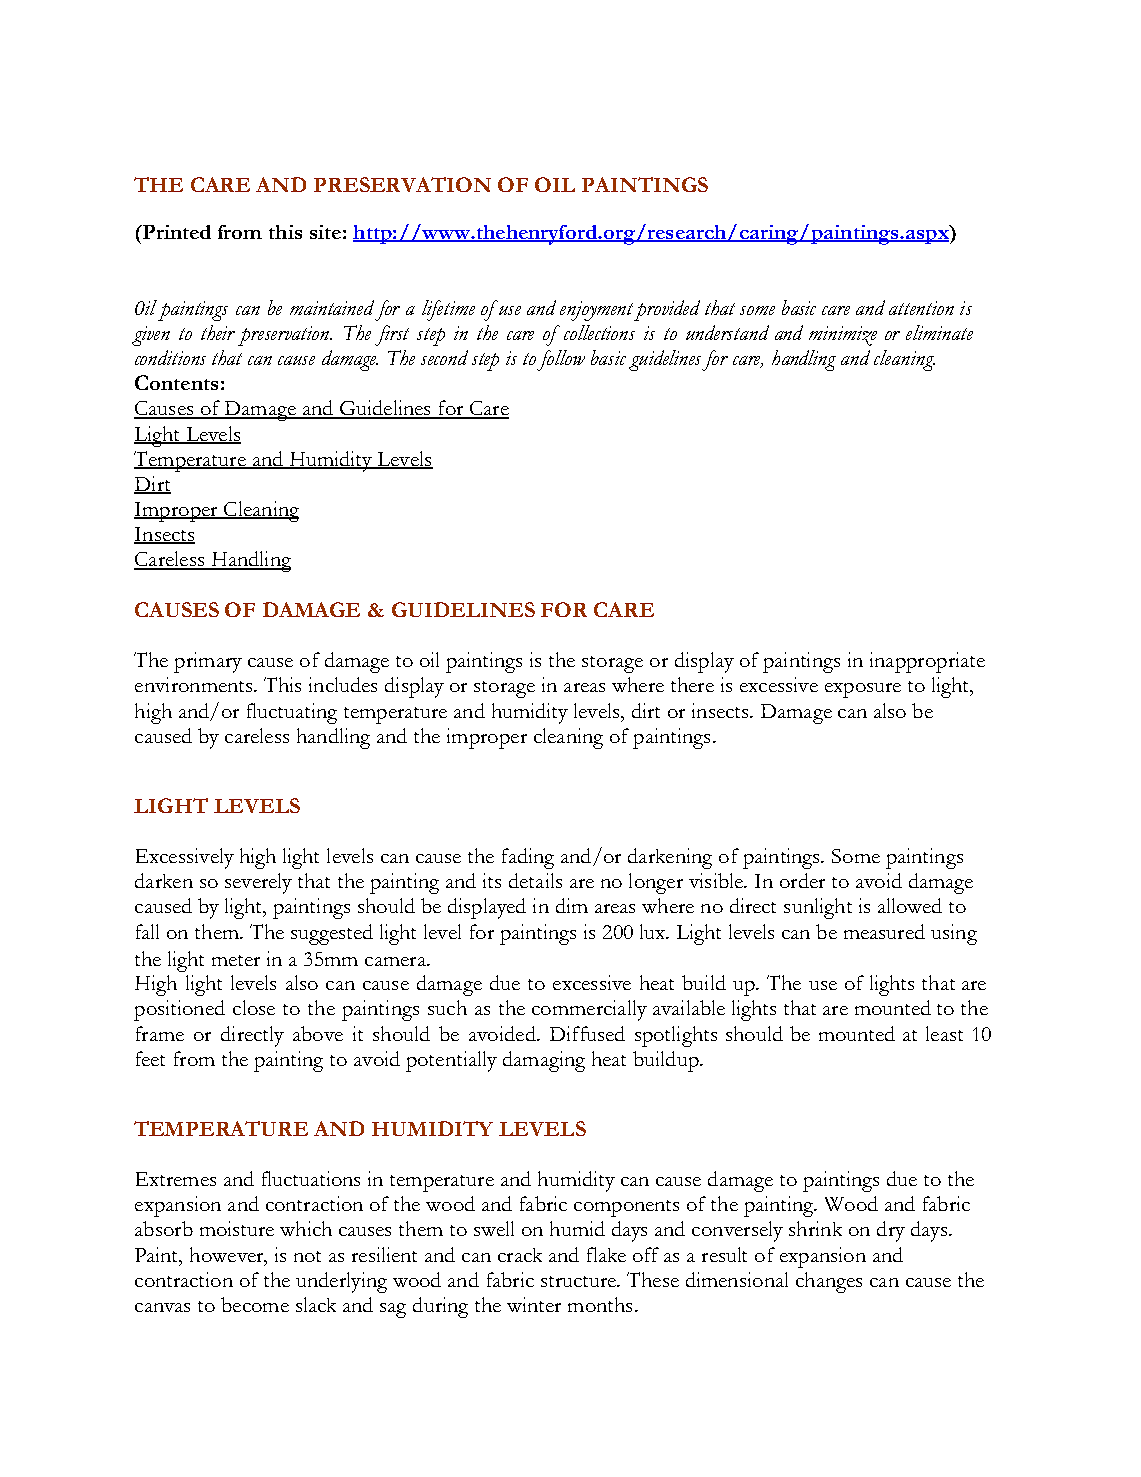 The height and width of the screenshot is (1477, 1141). I want to click on fluctuating, so click(292, 713).
